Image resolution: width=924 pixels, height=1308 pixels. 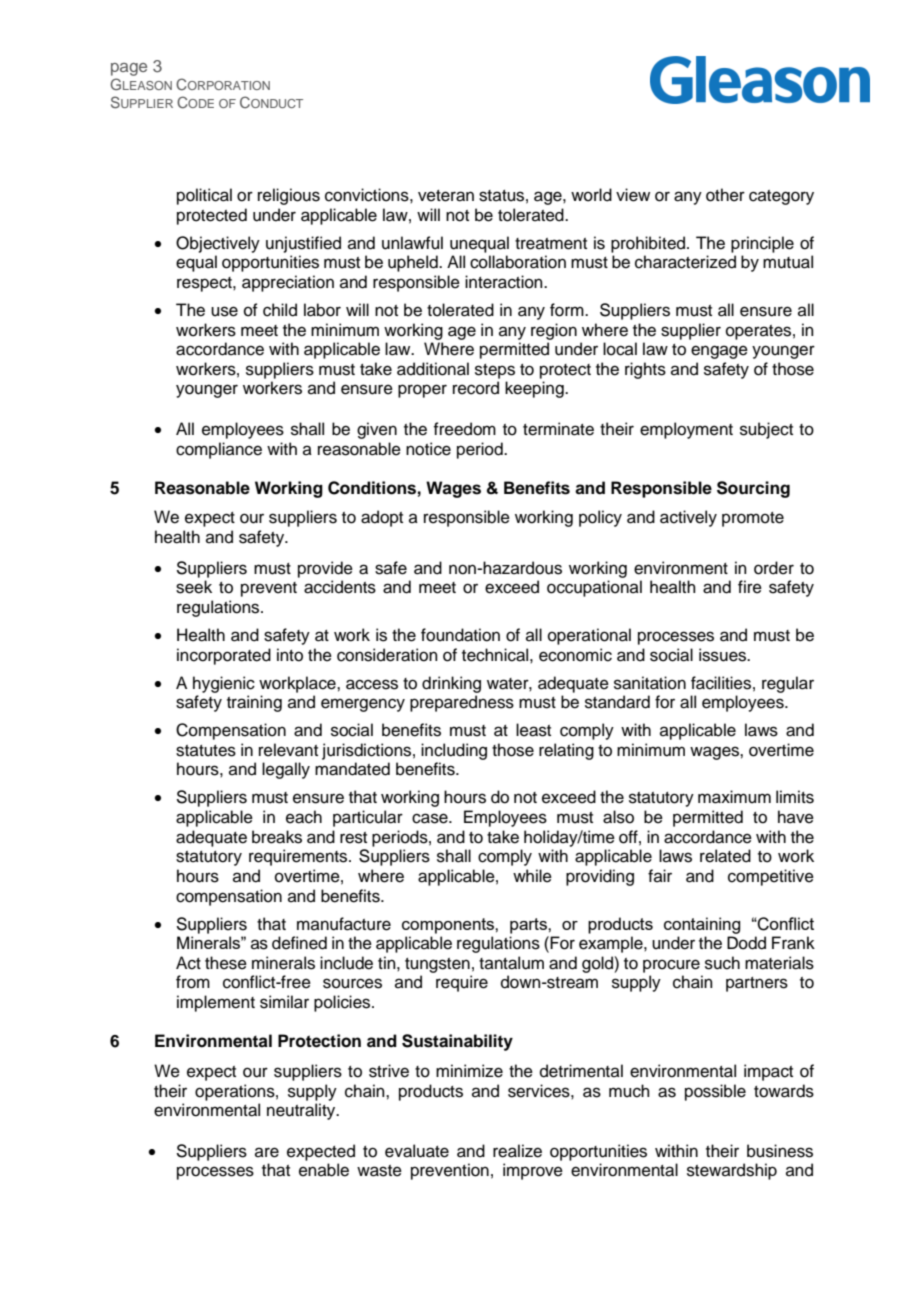 What do you see at coordinates (719, 352) in the screenshot?
I see `engage` at bounding box center [719, 352].
